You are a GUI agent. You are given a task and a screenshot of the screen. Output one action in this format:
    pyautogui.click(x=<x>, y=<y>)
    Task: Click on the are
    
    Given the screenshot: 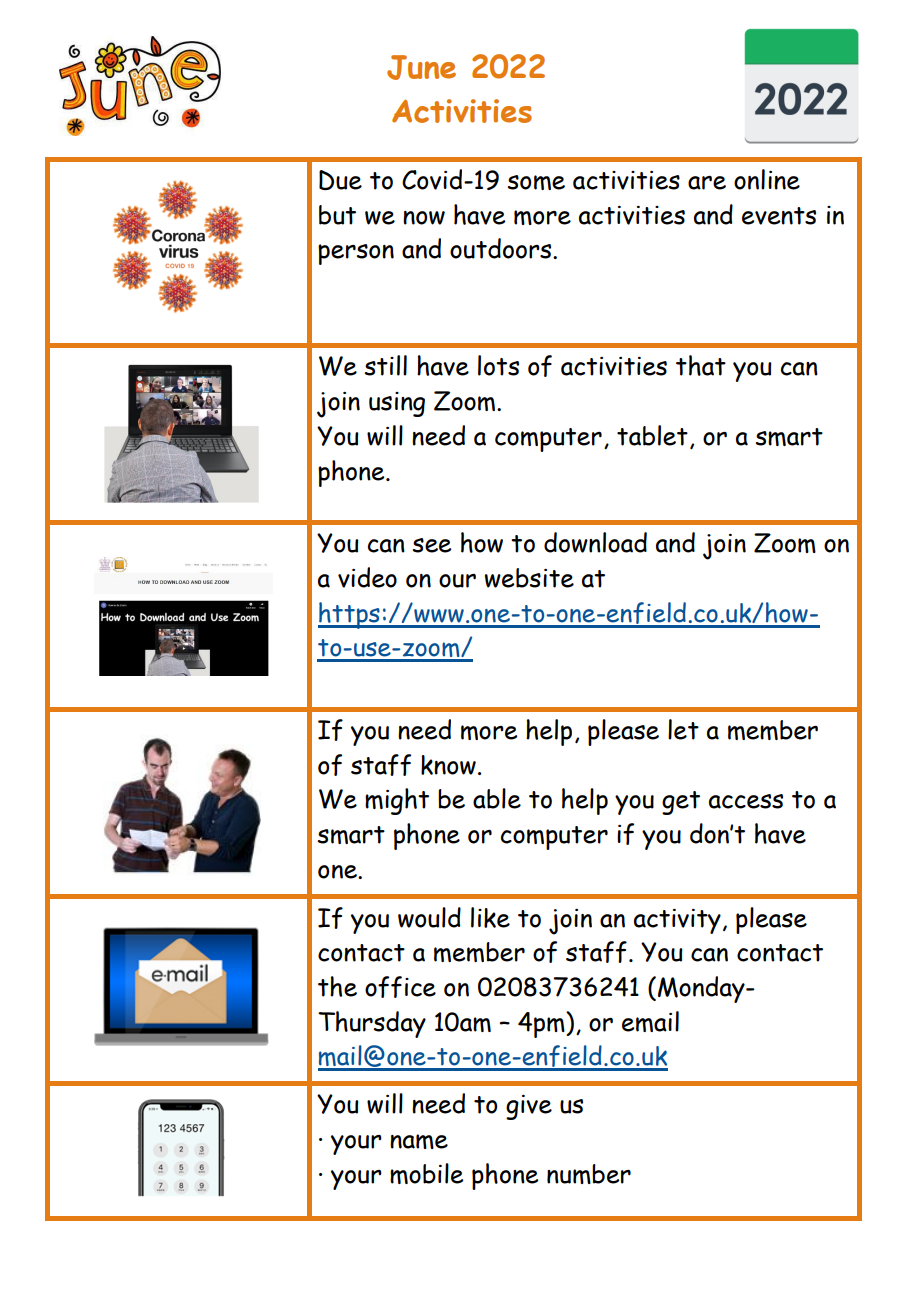 What is the action you would take?
    pyautogui.click(x=707, y=183)
